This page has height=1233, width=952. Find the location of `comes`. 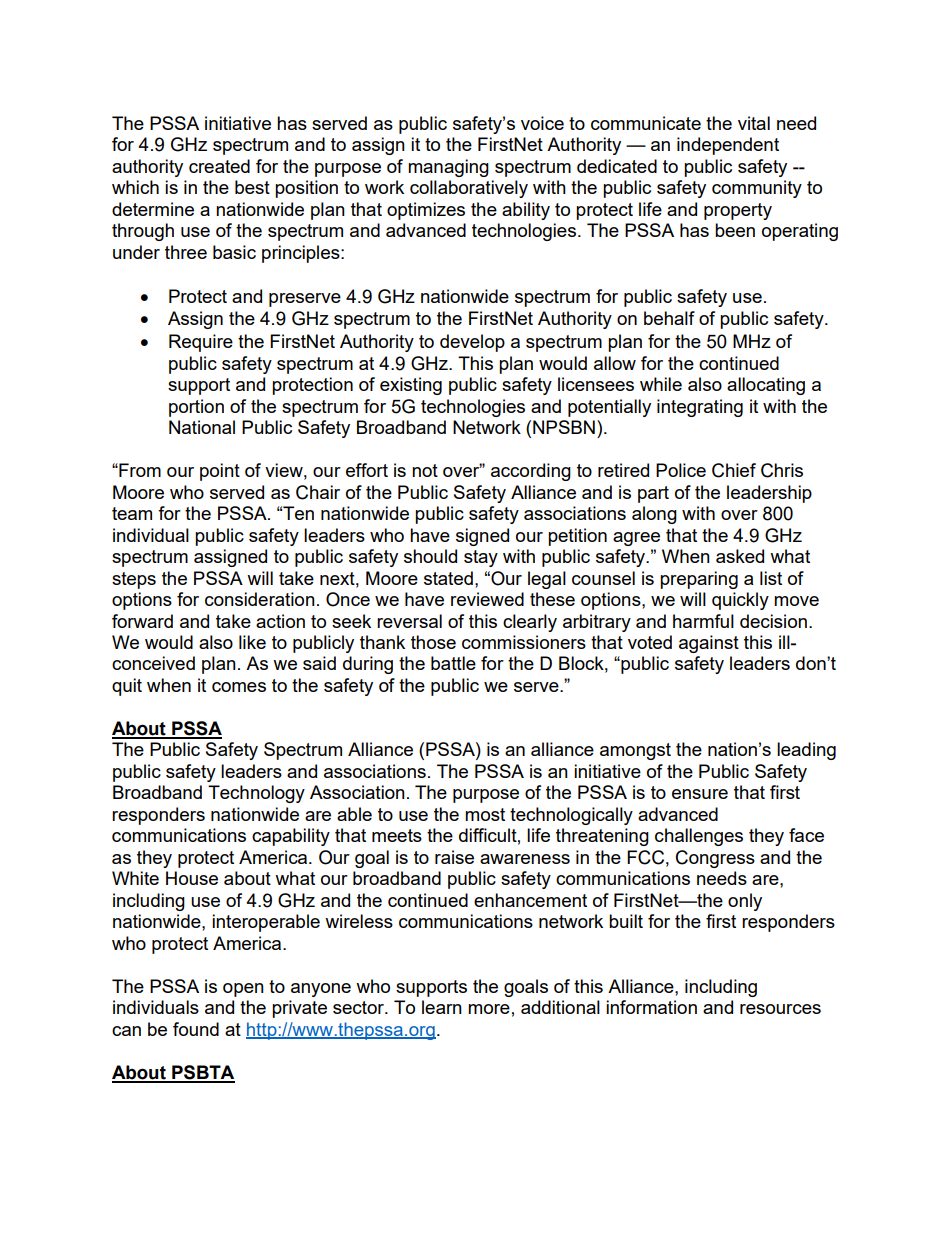

comes is located at coordinates (239, 687).
